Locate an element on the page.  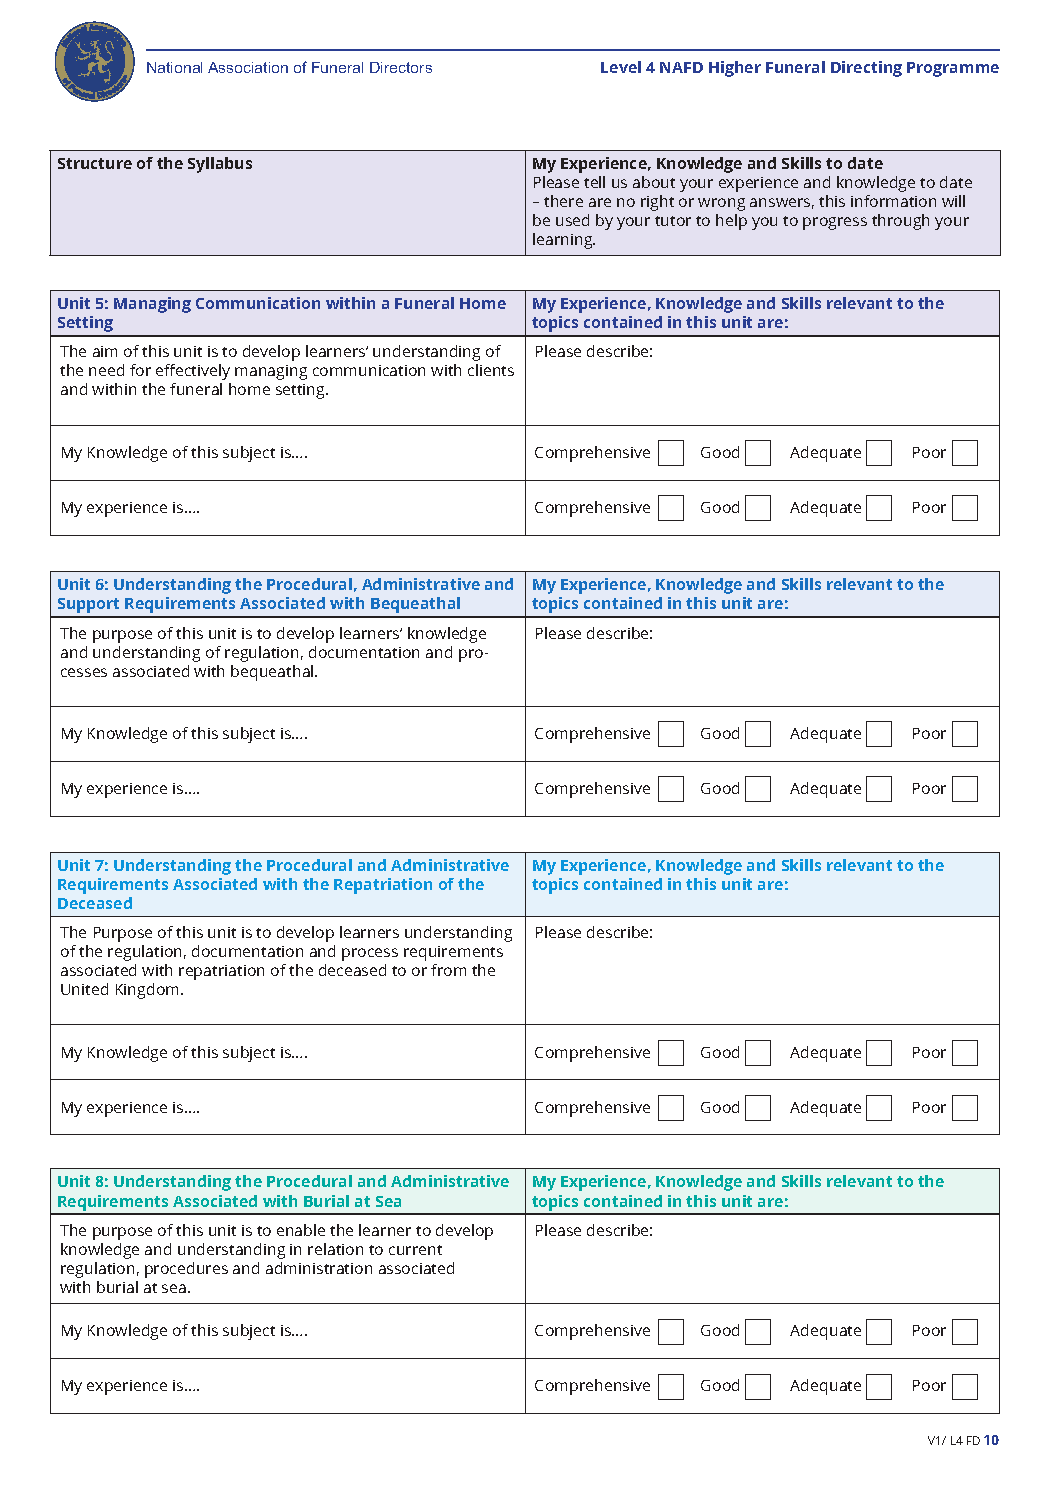
progress is located at coordinates (835, 223).
